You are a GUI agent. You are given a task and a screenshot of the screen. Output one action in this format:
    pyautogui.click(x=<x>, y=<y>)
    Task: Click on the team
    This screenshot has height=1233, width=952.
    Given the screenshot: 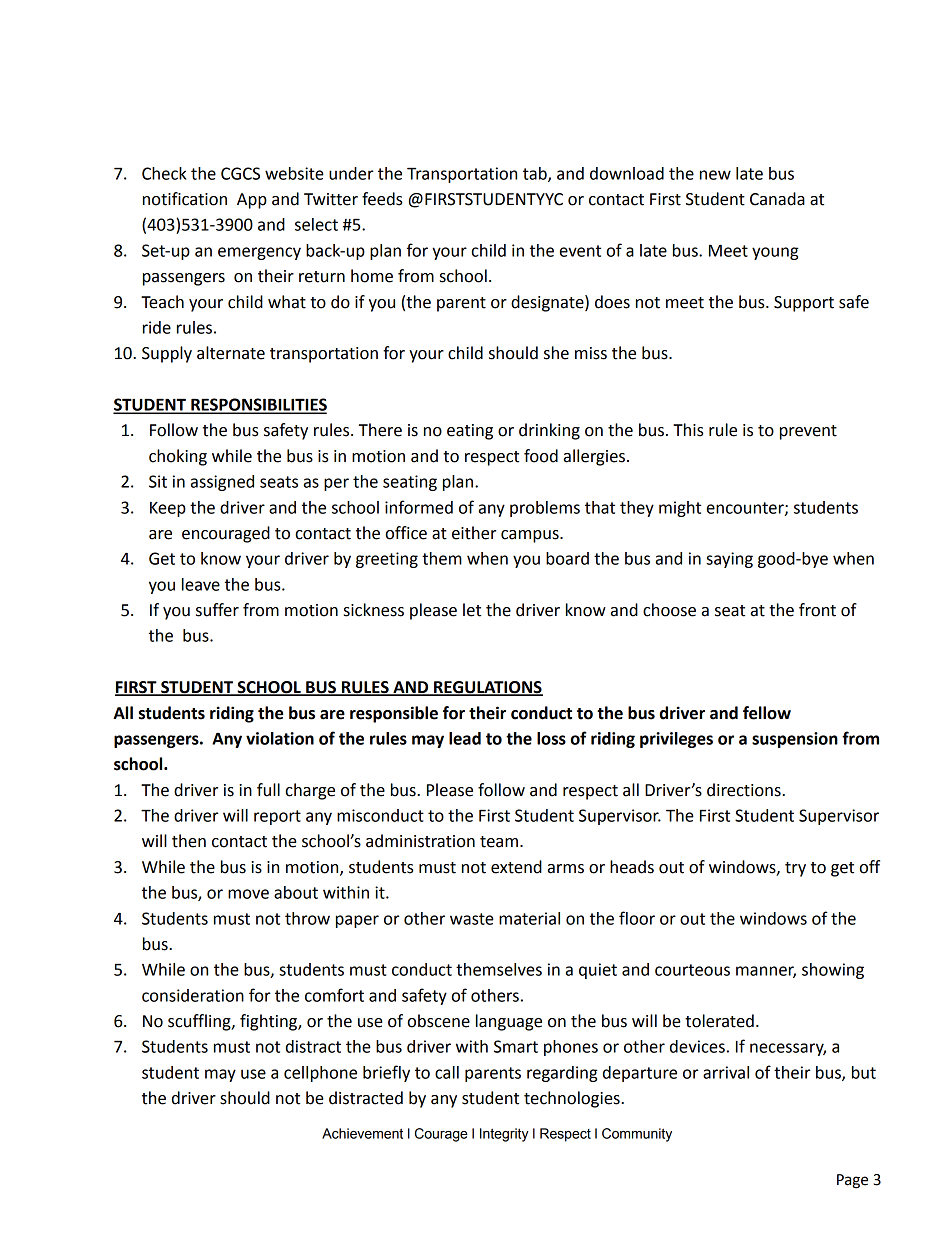 What is the action you would take?
    pyautogui.click(x=499, y=842)
